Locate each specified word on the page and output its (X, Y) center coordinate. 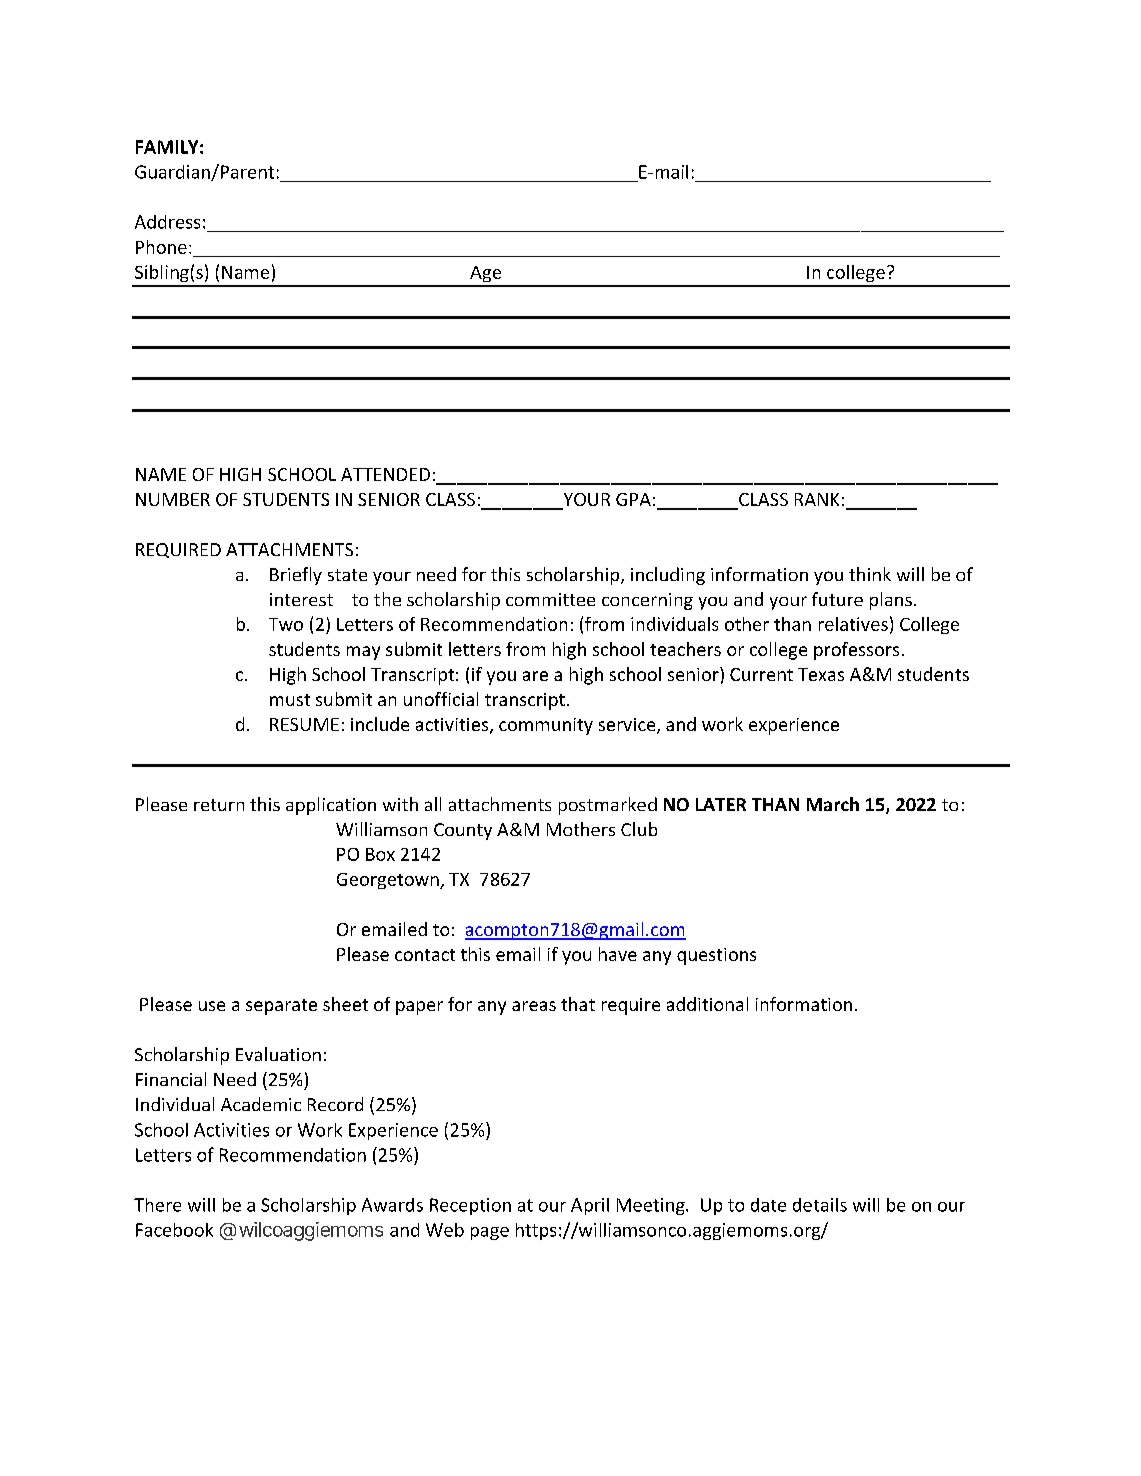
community (546, 726)
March (833, 804)
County (463, 831)
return (219, 805)
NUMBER (173, 499)
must (290, 700)
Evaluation (278, 1054)
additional (707, 1004)
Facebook (174, 1230)
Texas (821, 674)
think (870, 574)
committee (550, 599)
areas (534, 1006)
